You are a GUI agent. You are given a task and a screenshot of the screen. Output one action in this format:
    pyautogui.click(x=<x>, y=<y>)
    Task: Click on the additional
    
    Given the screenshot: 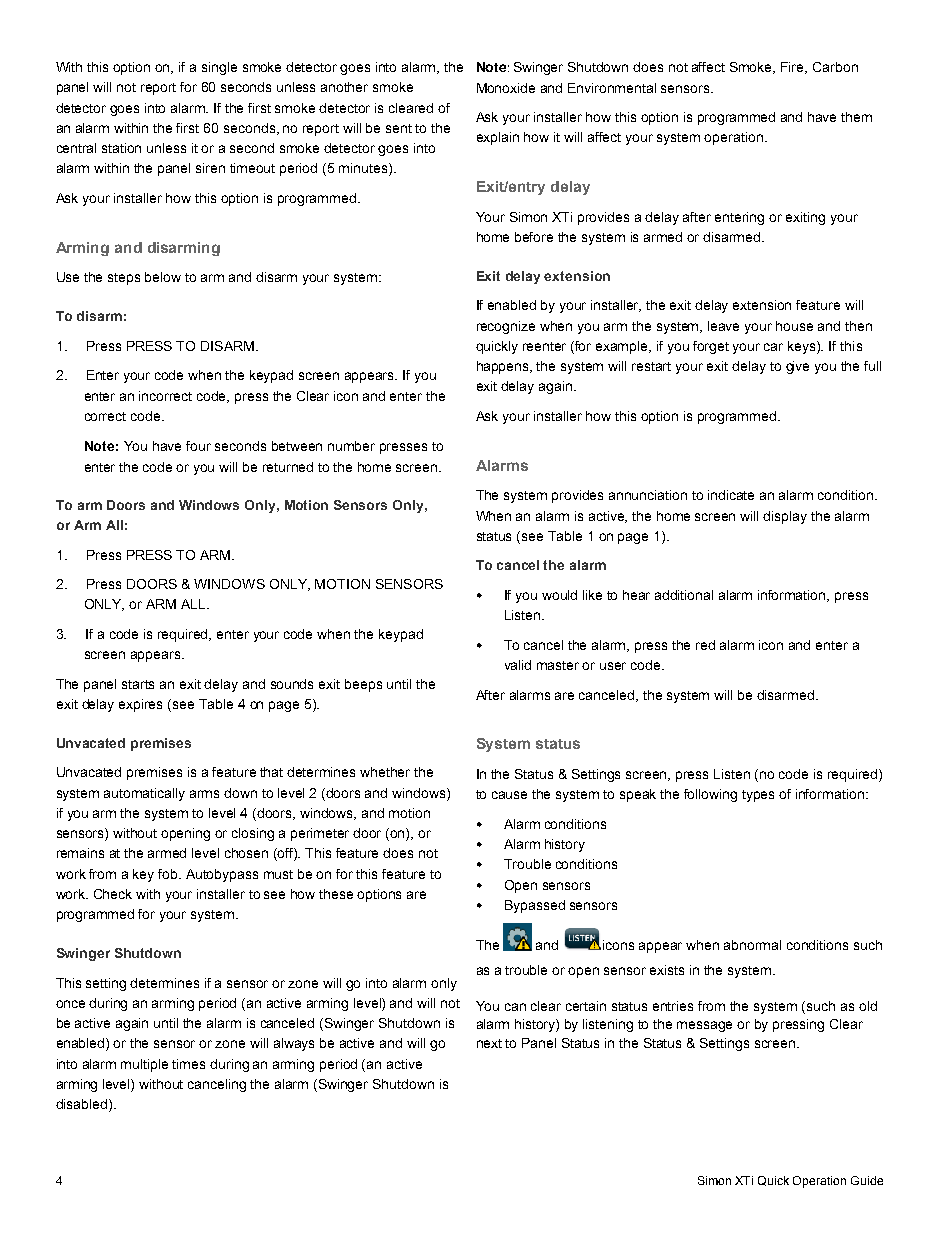 What is the action you would take?
    pyautogui.click(x=684, y=595)
